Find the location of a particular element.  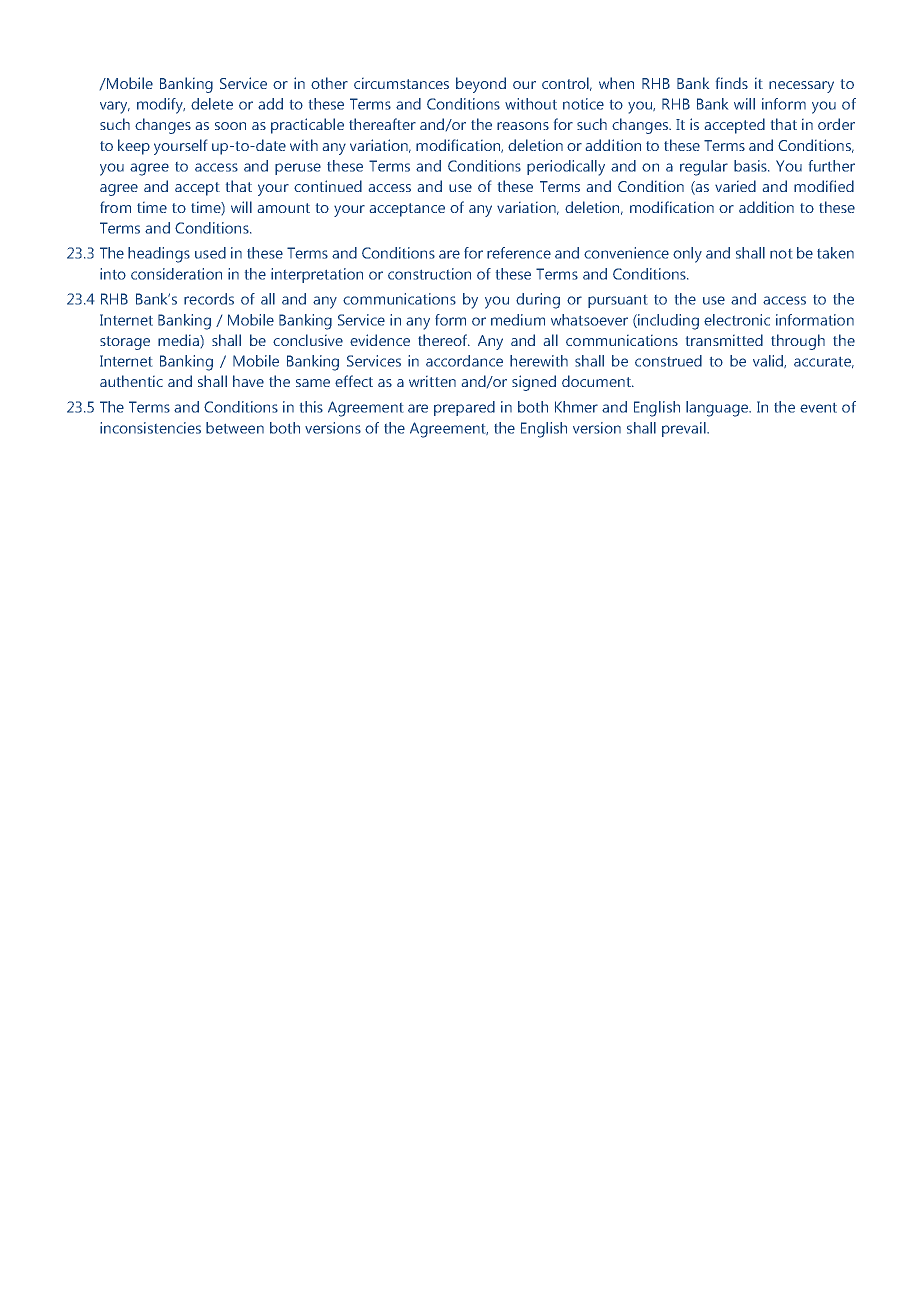

beyond is located at coordinates (481, 85).
